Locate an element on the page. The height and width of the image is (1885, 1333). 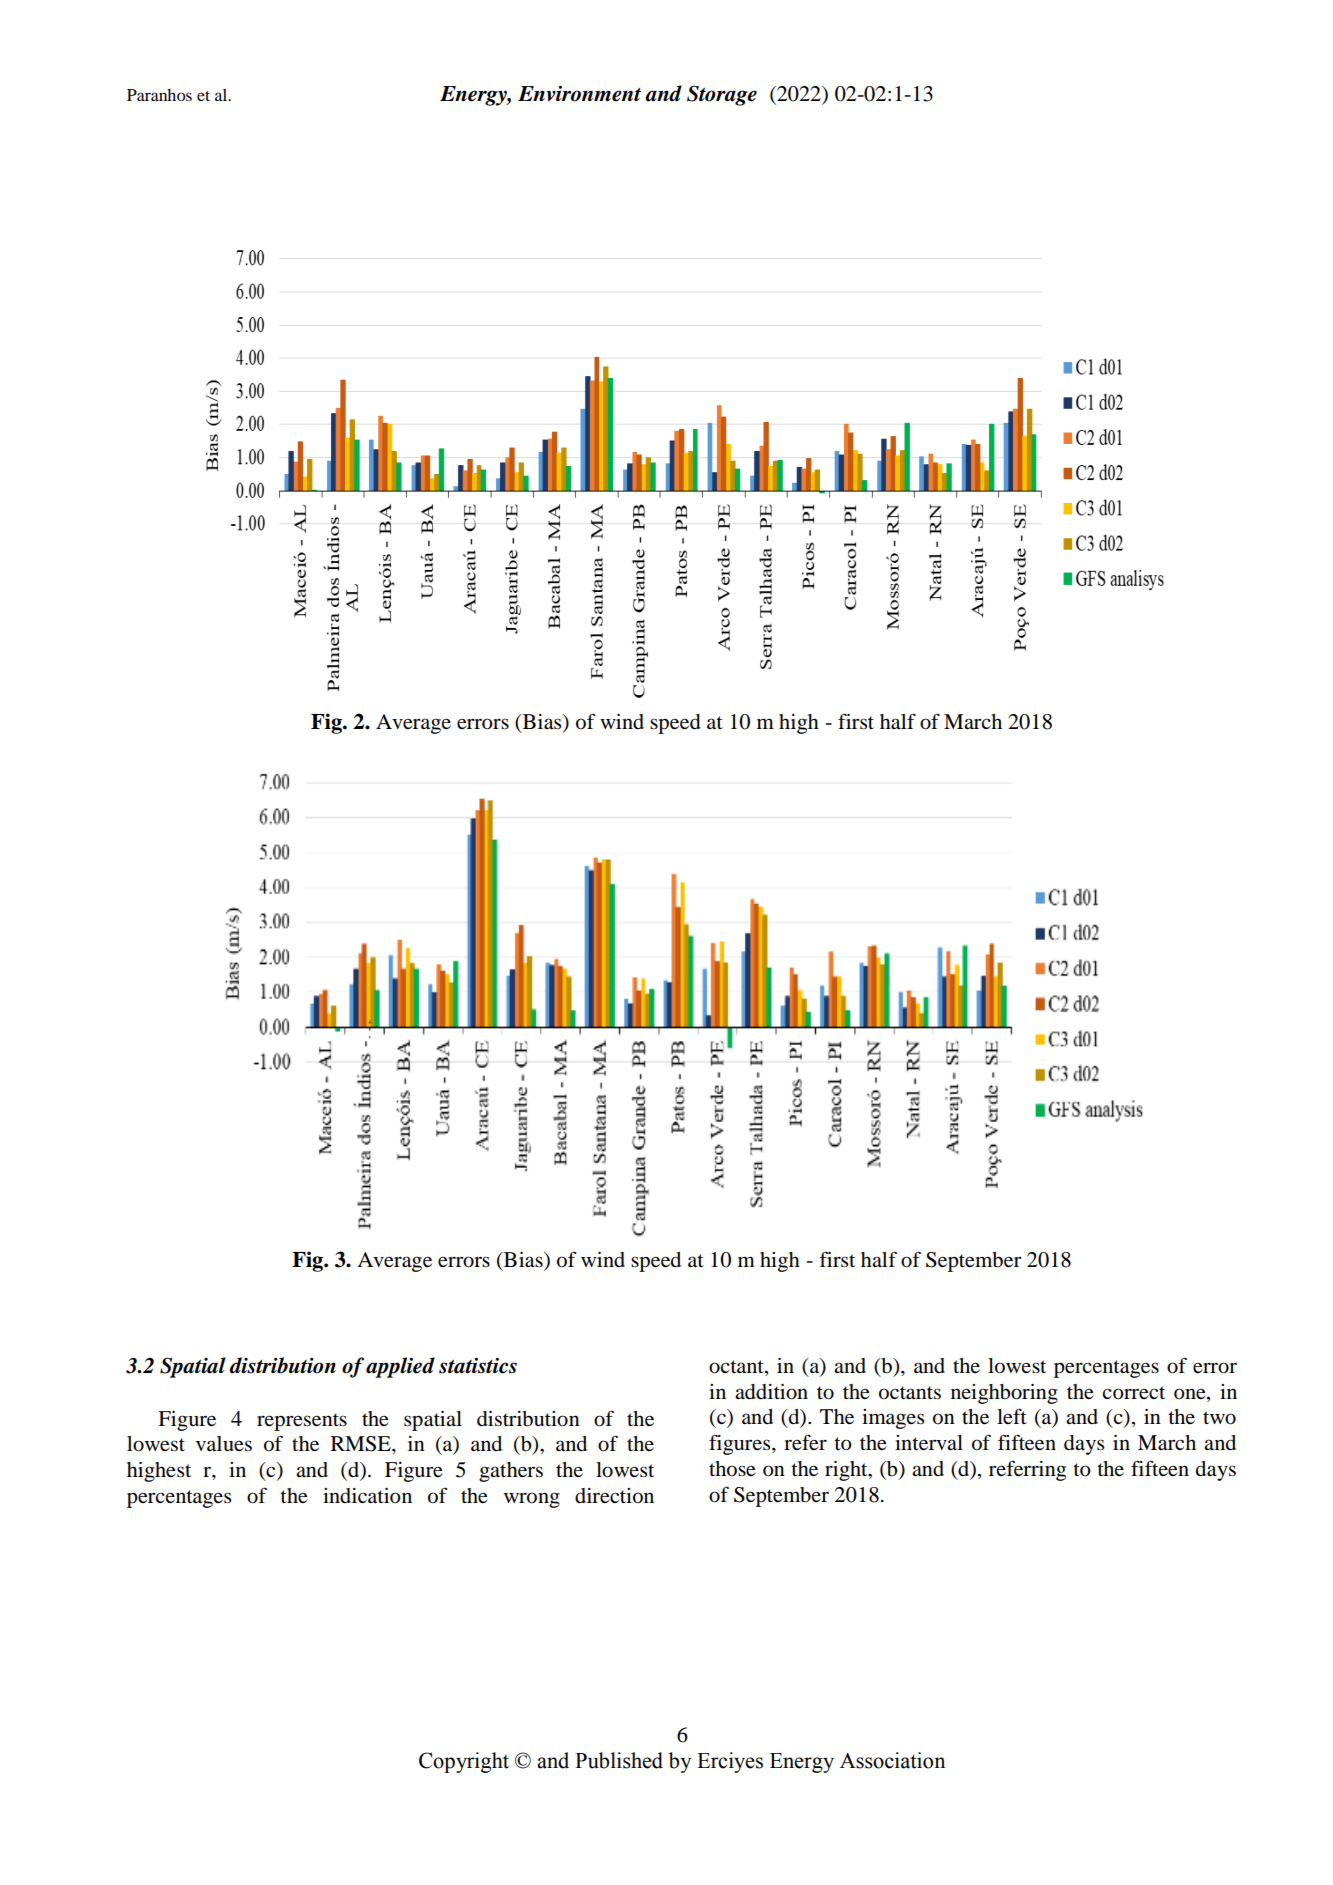
applied is located at coordinates (400, 1367).
